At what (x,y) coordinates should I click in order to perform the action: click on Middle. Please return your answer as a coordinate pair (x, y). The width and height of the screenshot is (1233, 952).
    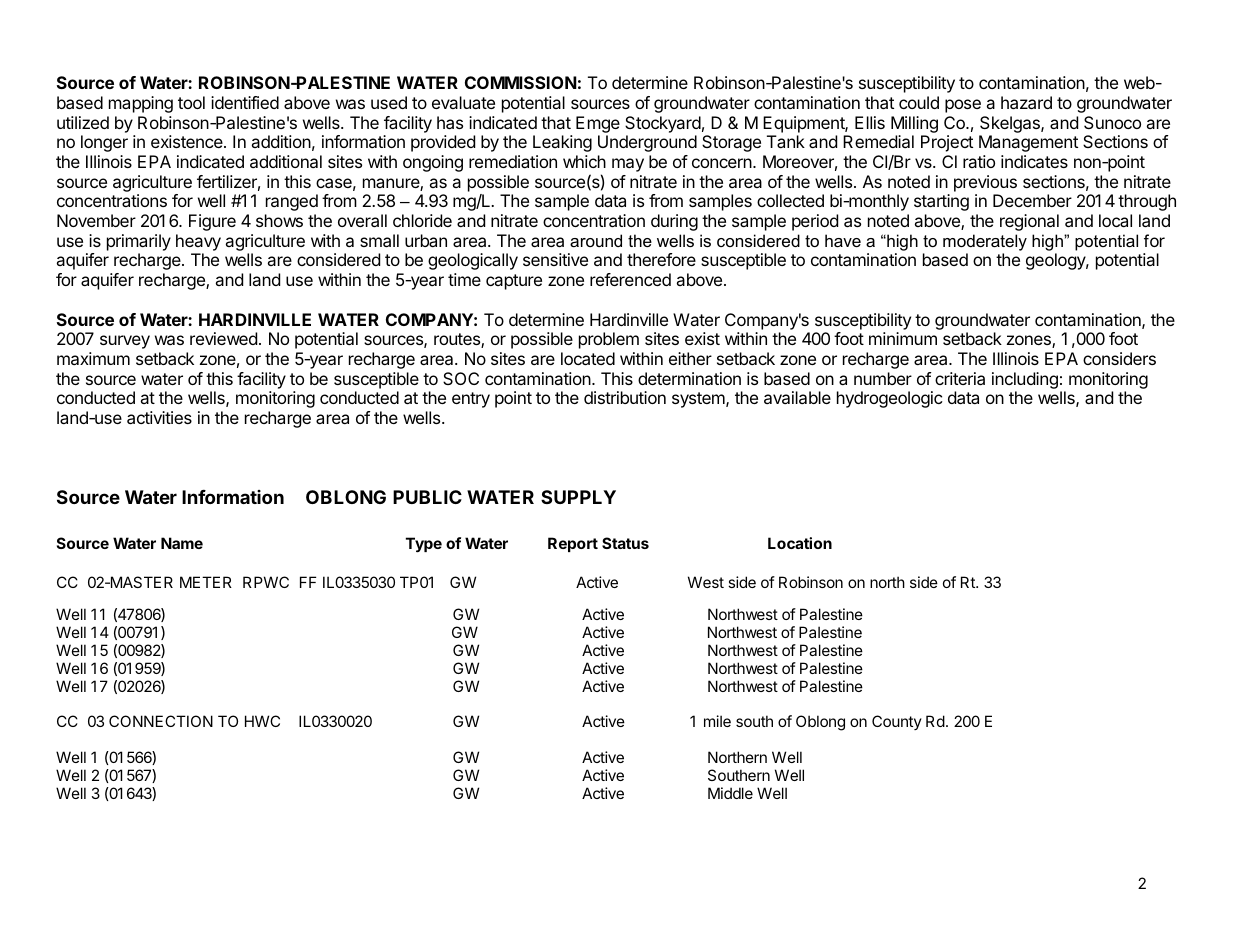
    Looking at the image, I should click on (730, 793).
